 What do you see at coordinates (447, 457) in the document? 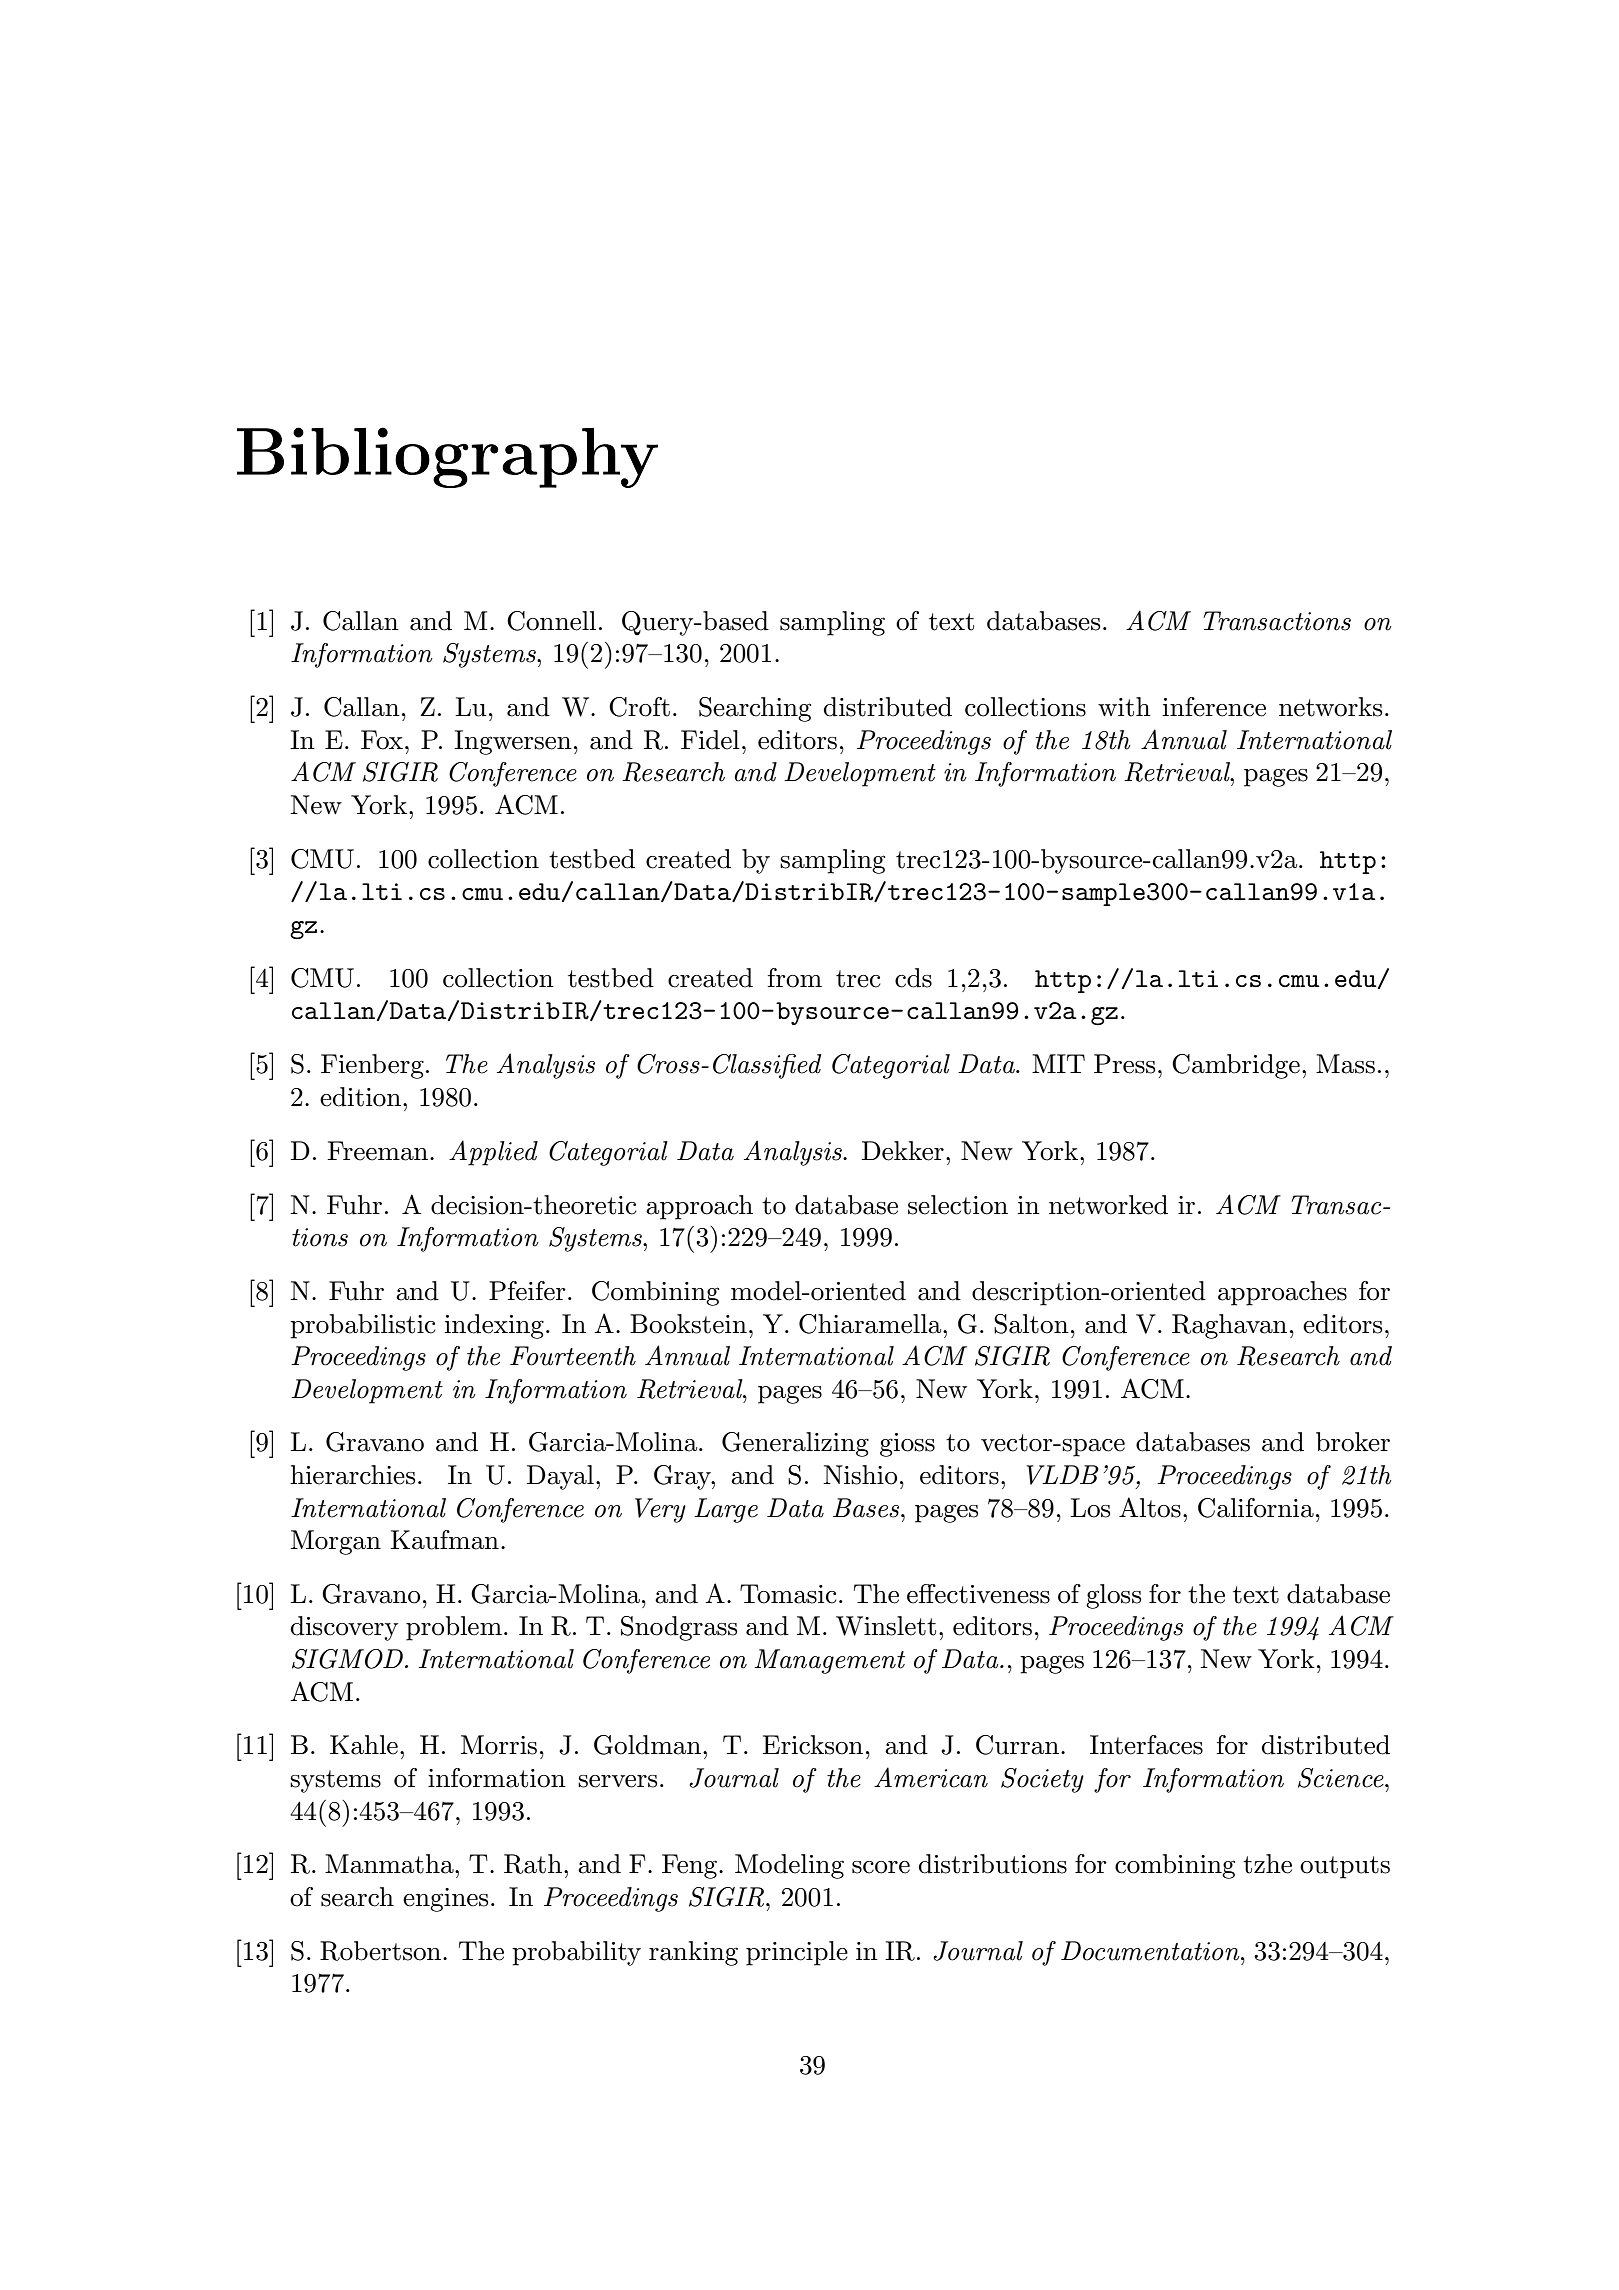
I see `Bibliography` at bounding box center [447, 457].
